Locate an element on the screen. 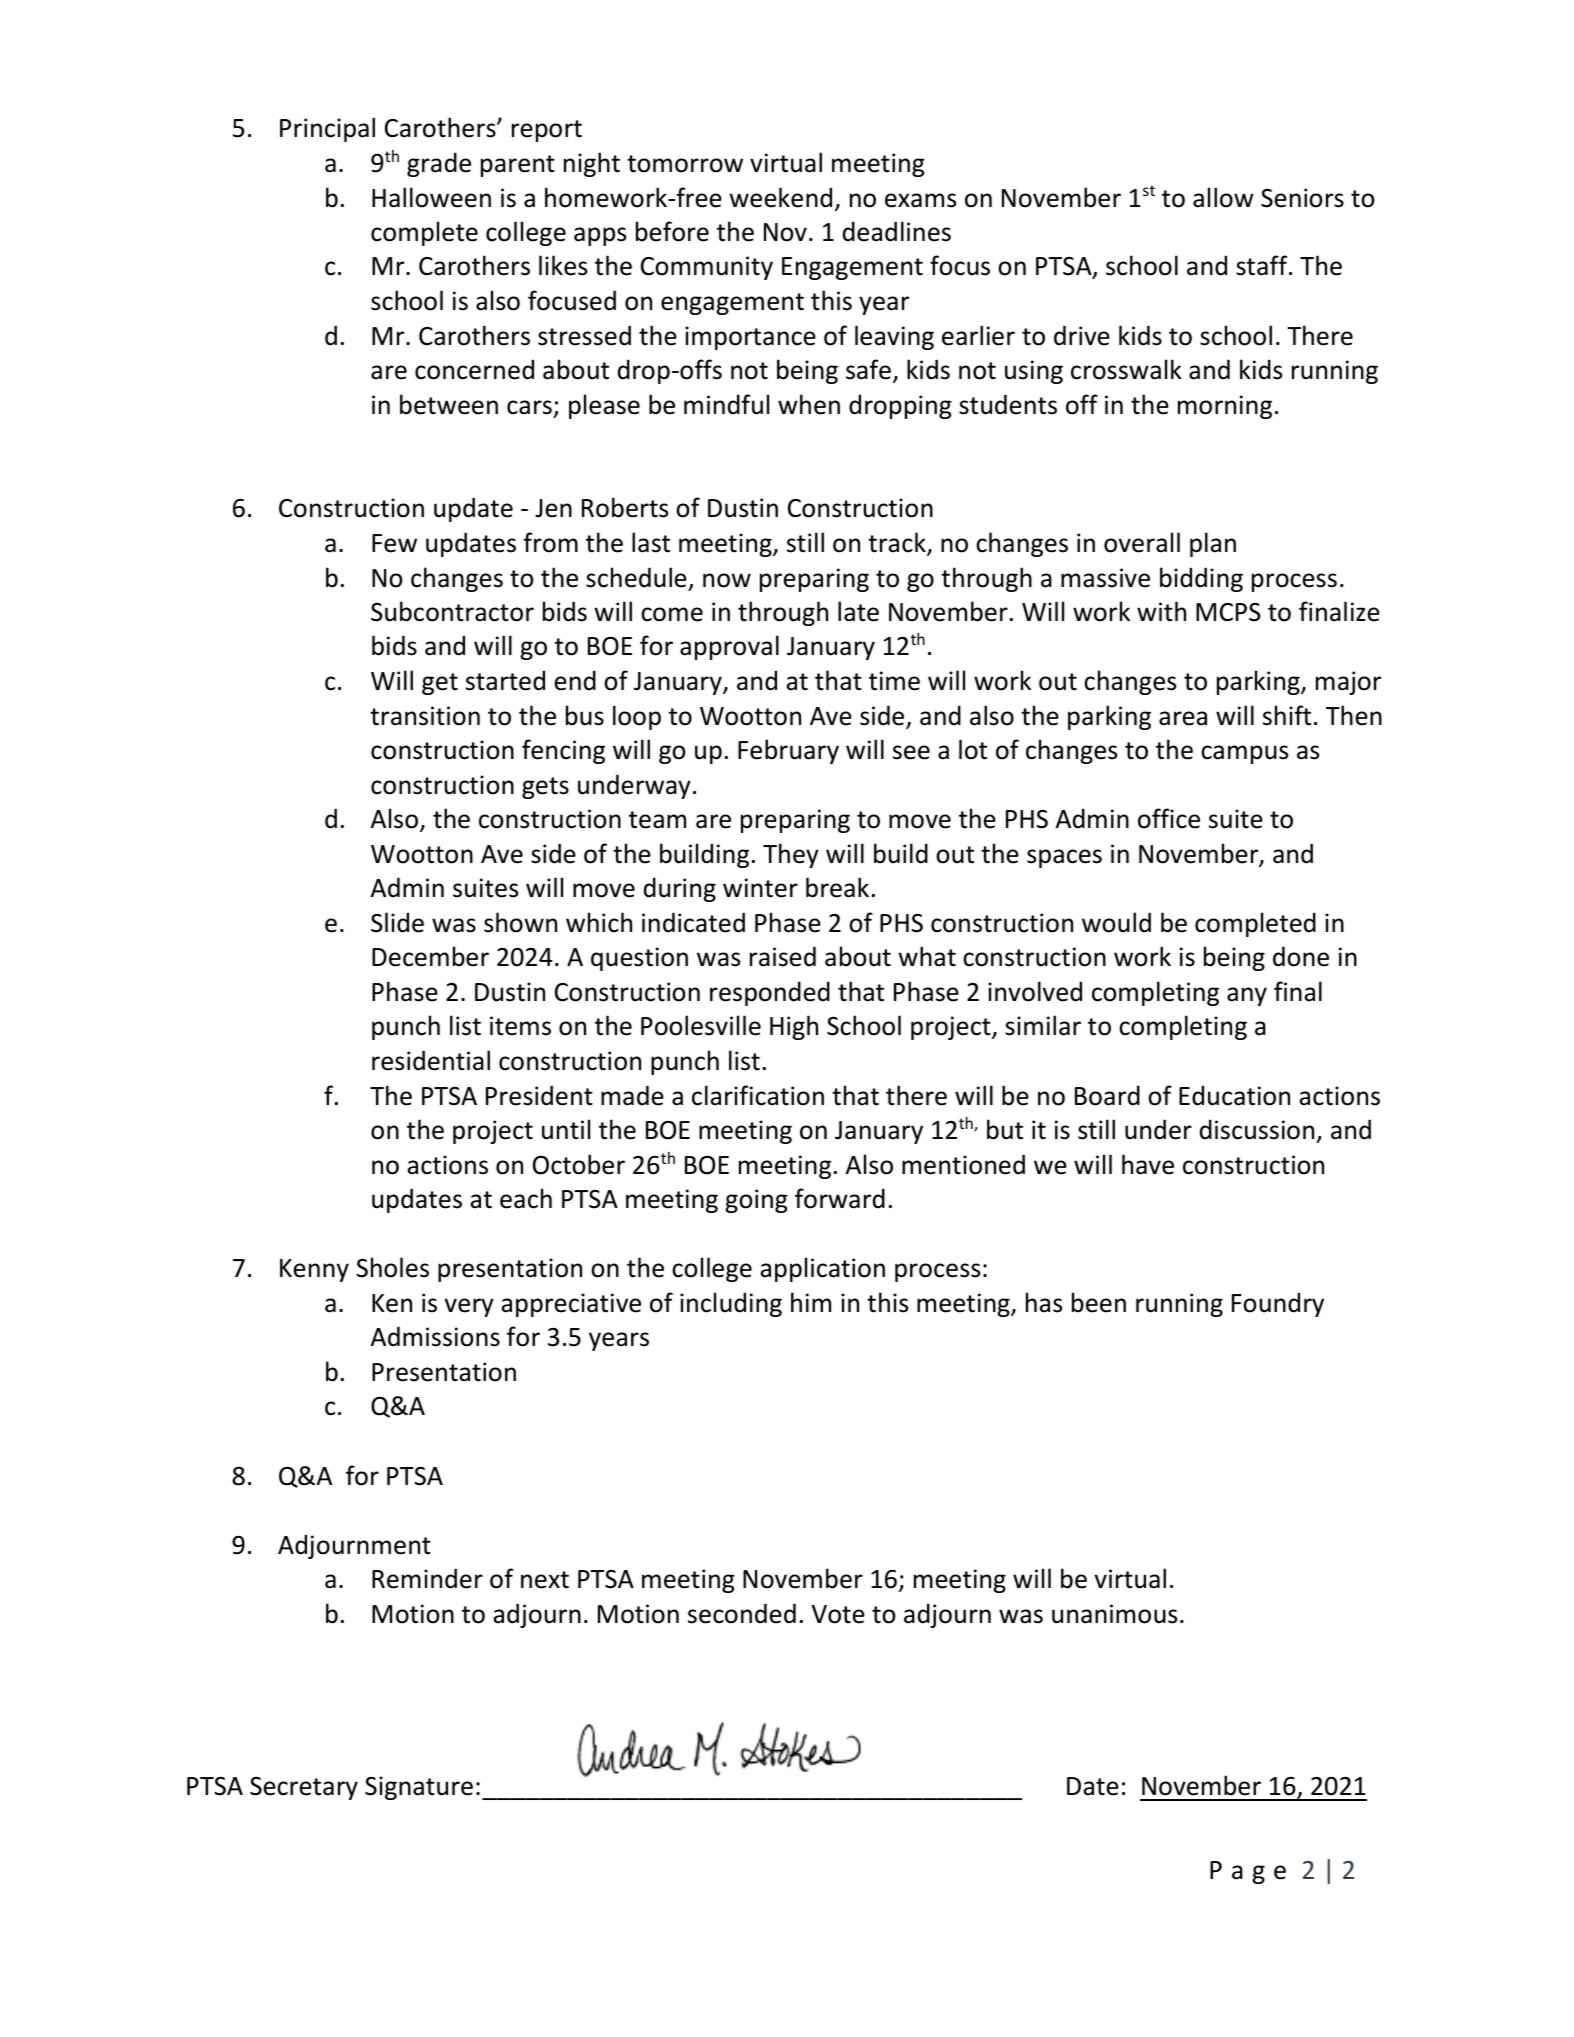 This screenshot has width=1574, height=2037. bidding is located at coordinates (1201, 579).
